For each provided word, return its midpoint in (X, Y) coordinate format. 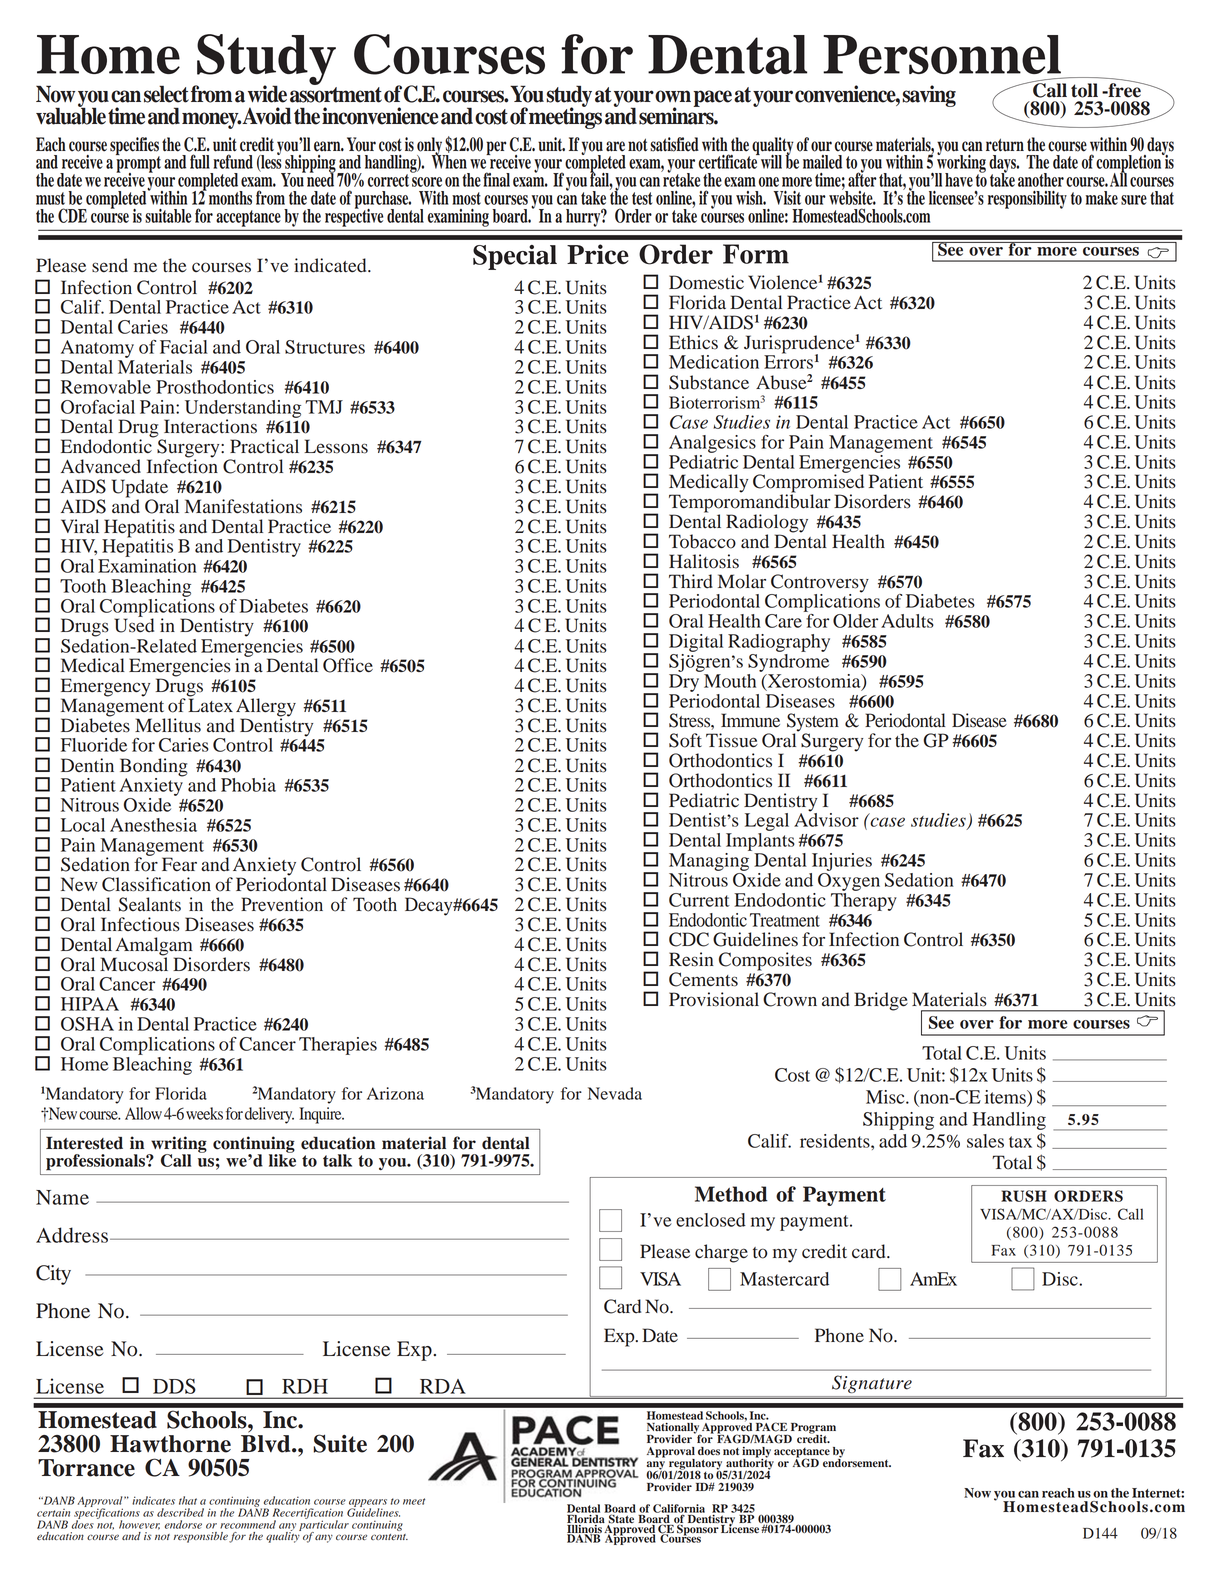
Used (134, 624)
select (166, 94)
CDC (689, 939)
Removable (106, 387)
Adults (907, 621)
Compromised (808, 483)
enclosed (711, 1220)
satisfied (674, 144)
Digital (696, 643)
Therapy (864, 900)
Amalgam (153, 947)
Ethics (693, 342)
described (180, 1512)
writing (178, 1145)
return (1005, 145)
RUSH (1024, 1196)
